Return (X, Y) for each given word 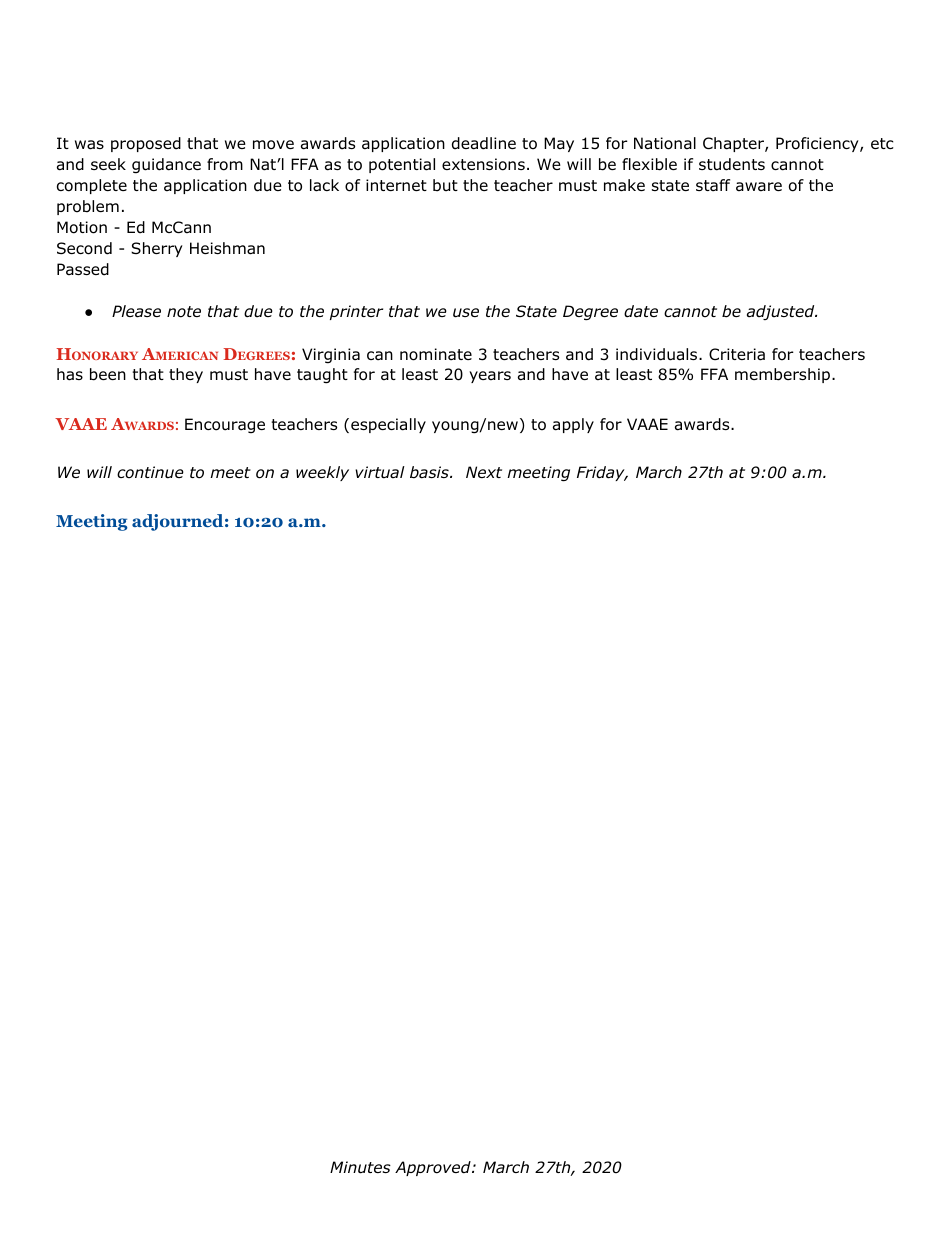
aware (759, 187)
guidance (166, 166)
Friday (602, 473)
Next (484, 472)
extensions (483, 164)
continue (150, 472)
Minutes (360, 1167)
